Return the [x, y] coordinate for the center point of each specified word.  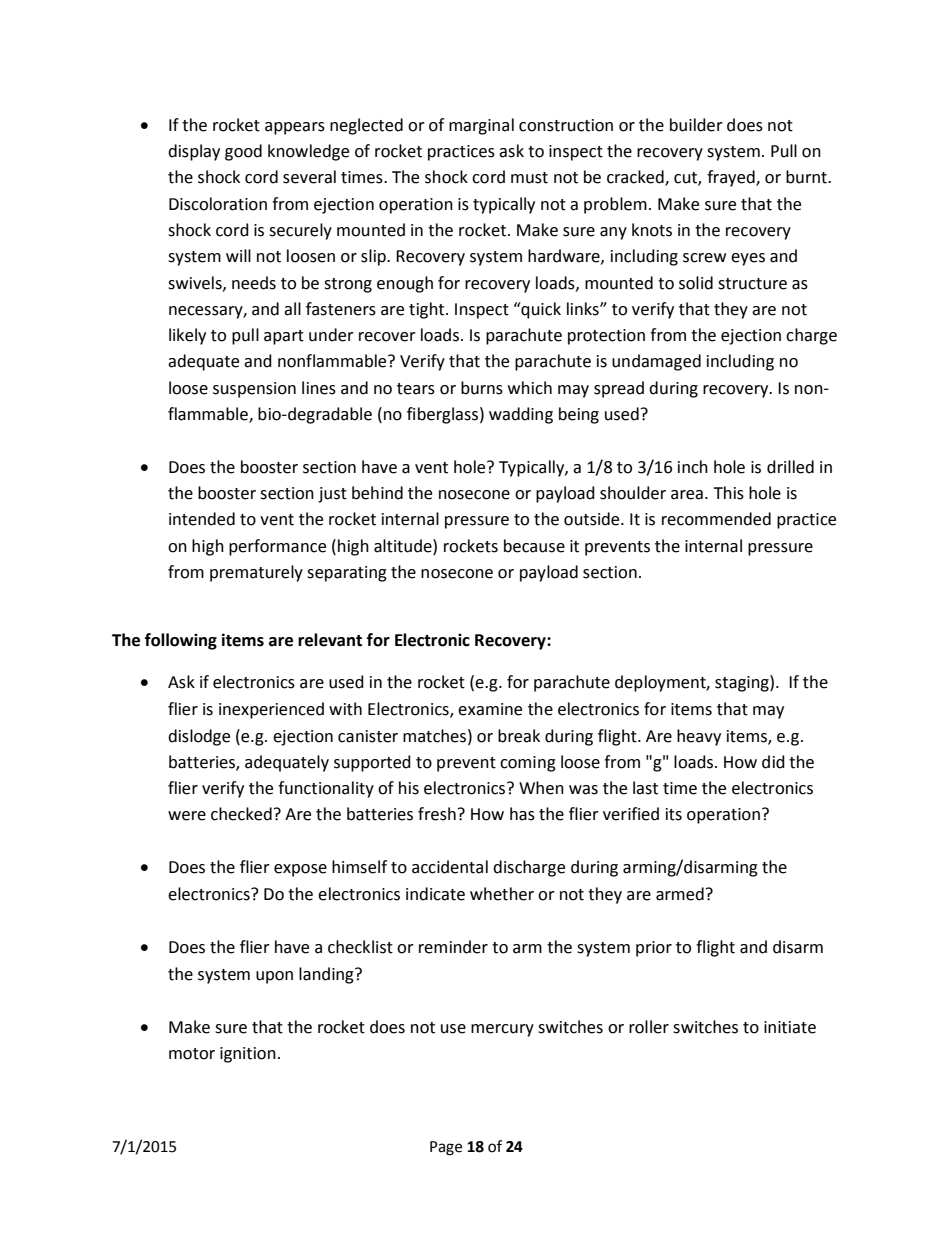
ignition [248, 1055]
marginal [481, 126]
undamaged [656, 362]
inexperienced [271, 710]
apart [284, 337]
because [534, 546]
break [519, 736]
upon [274, 977]
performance [277, 547]
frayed [732, 178]
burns [482, 388]
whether [502, 894]
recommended [716, 519]
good [243, 152]
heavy [699, 737]
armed [680, 894]
